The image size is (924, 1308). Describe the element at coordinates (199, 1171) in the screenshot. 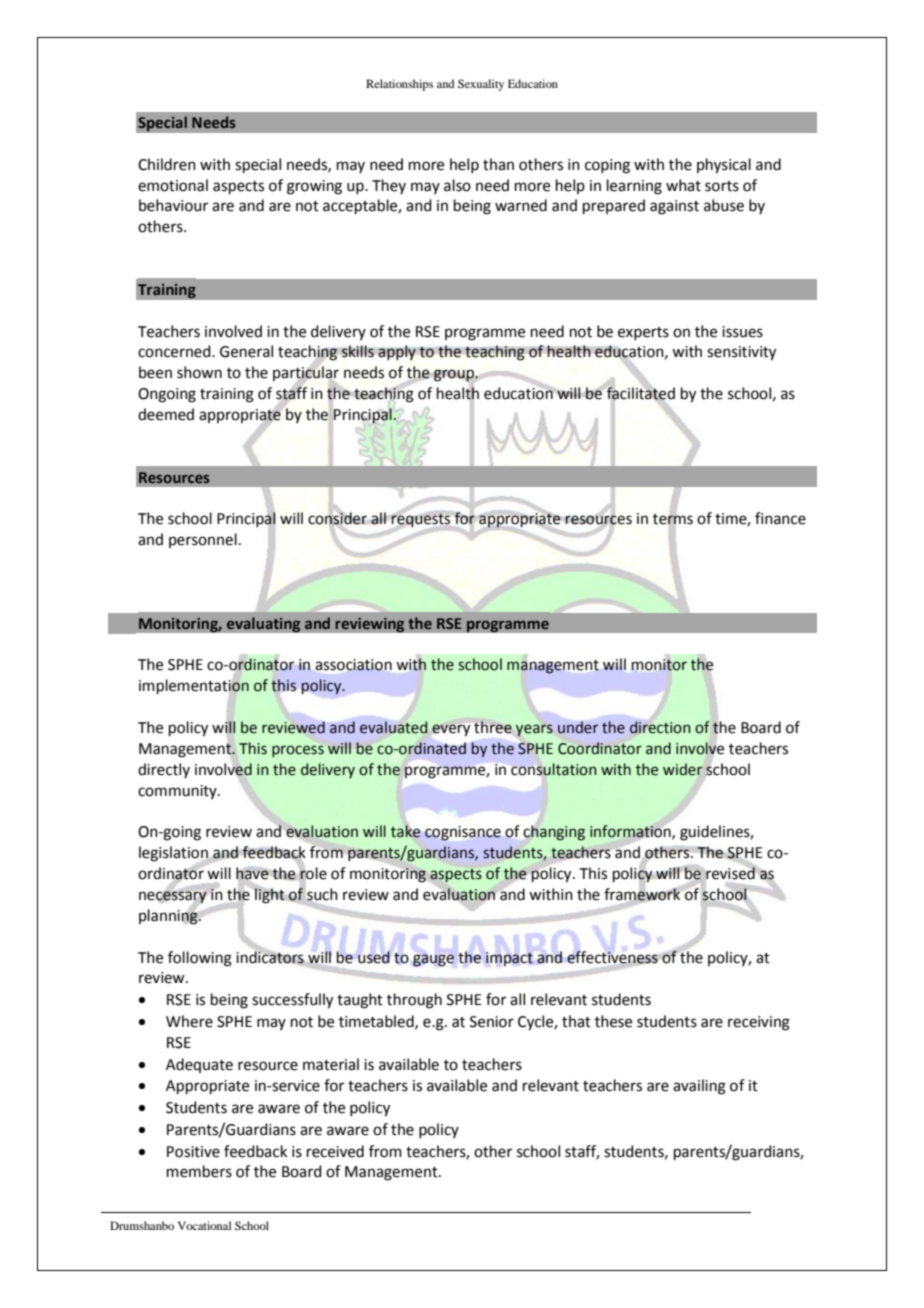

I see `members` at that location.
